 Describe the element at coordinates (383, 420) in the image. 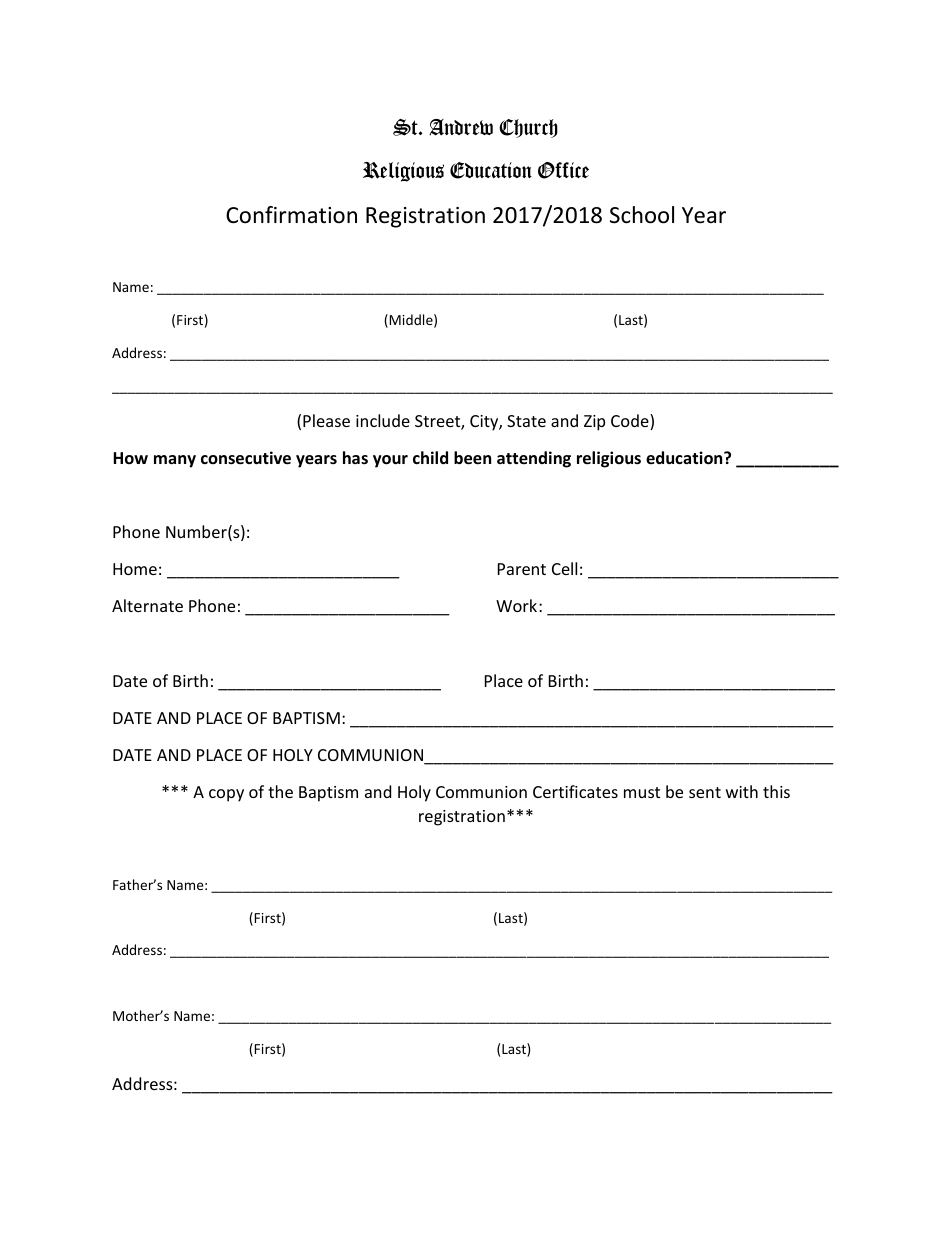

I see `include` at that location.
